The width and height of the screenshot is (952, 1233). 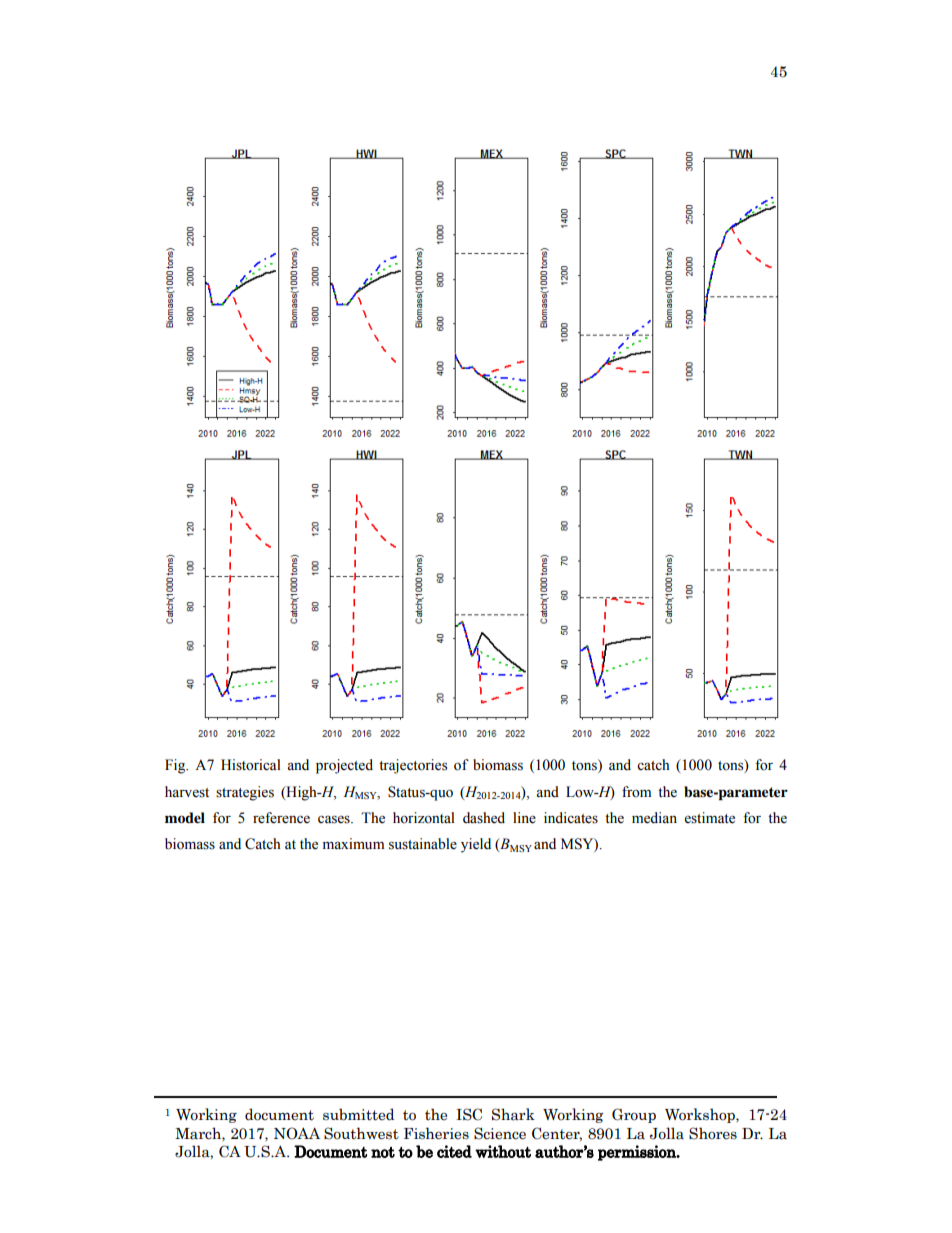 What do you see at coordinates (636, 792) in the screenshot?
I see `from` at bounding box center [636, 792].
